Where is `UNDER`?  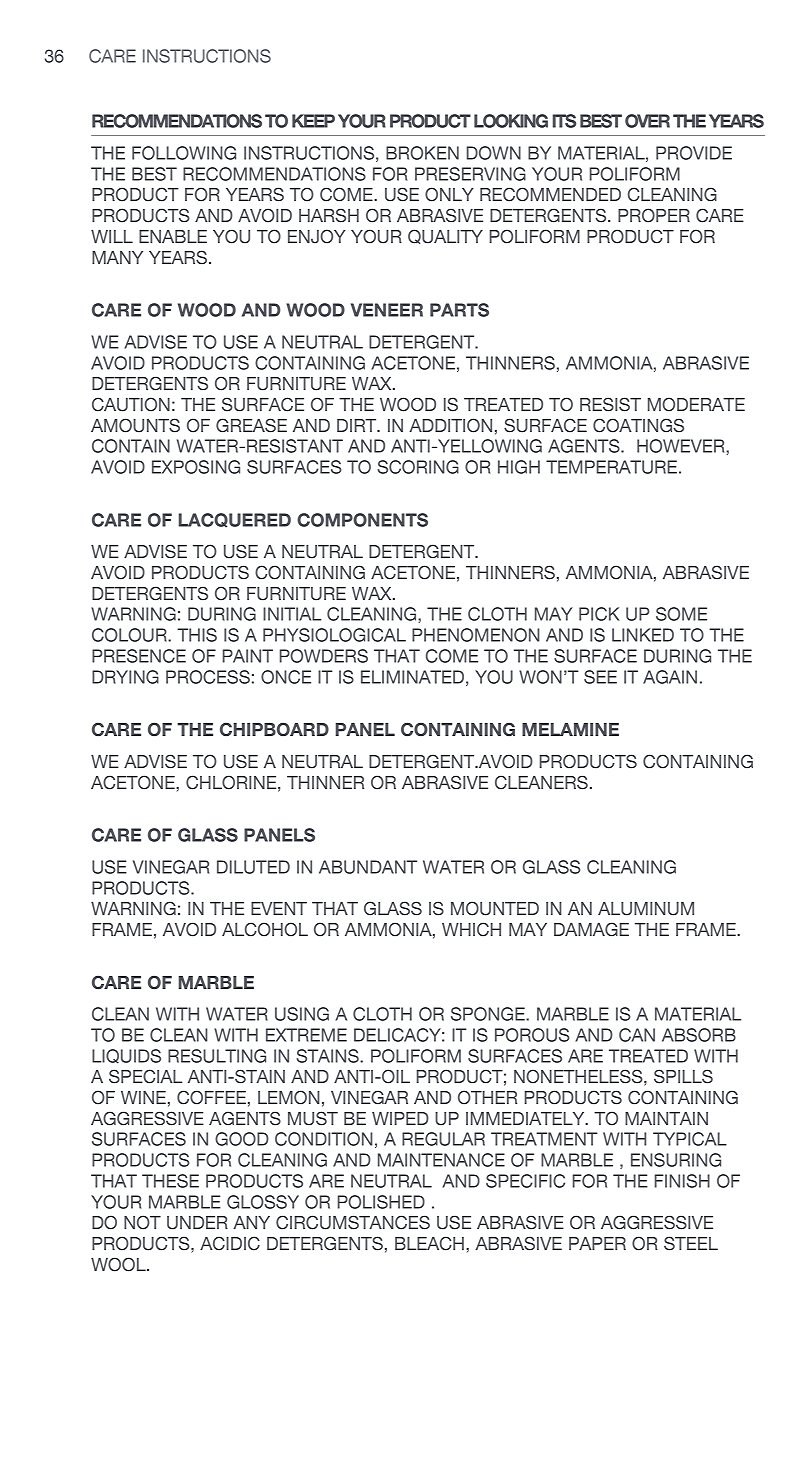 UNDER is located at coordinates (197, 1223).
